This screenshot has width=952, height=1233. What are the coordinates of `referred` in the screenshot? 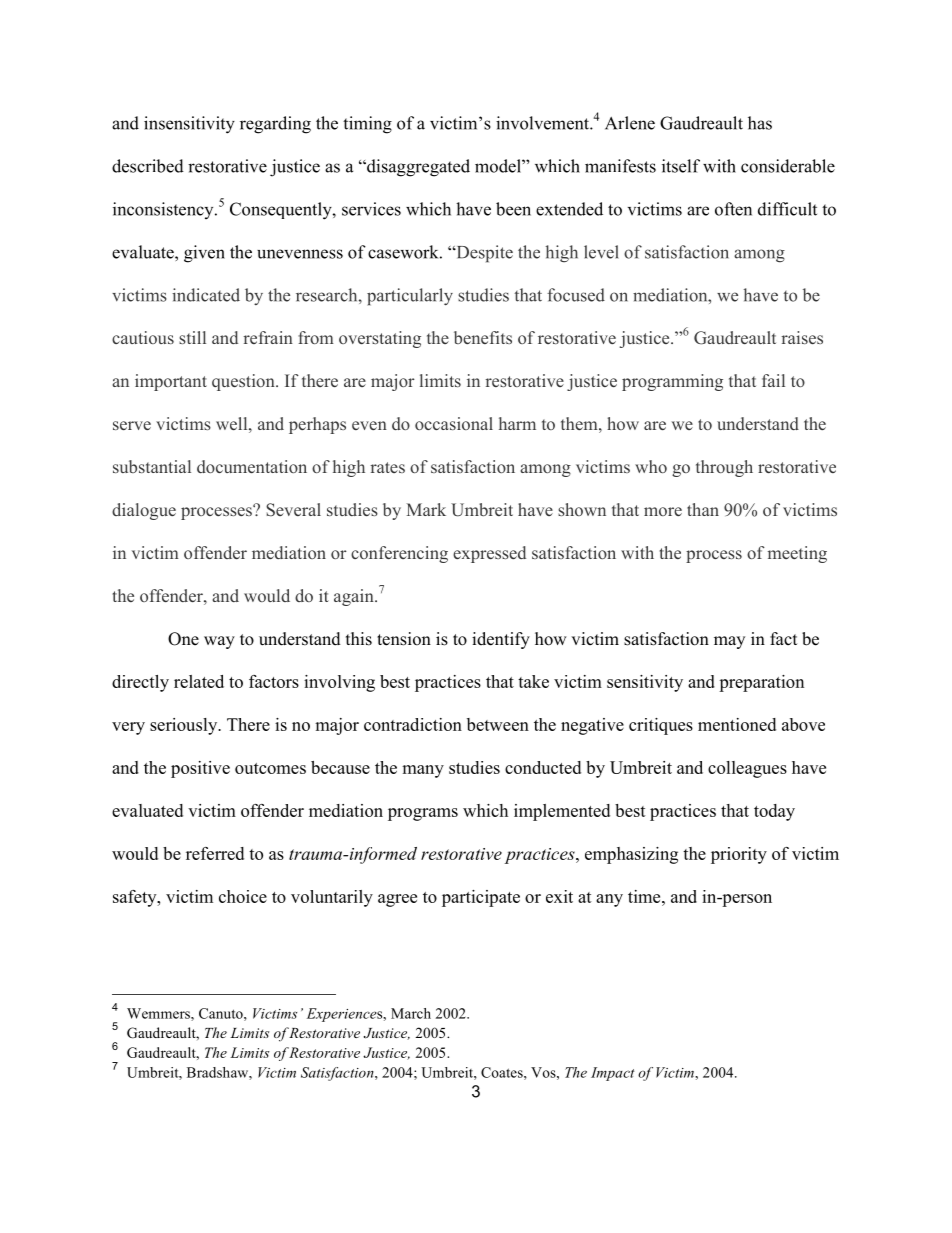 It's located at (215, 853).
